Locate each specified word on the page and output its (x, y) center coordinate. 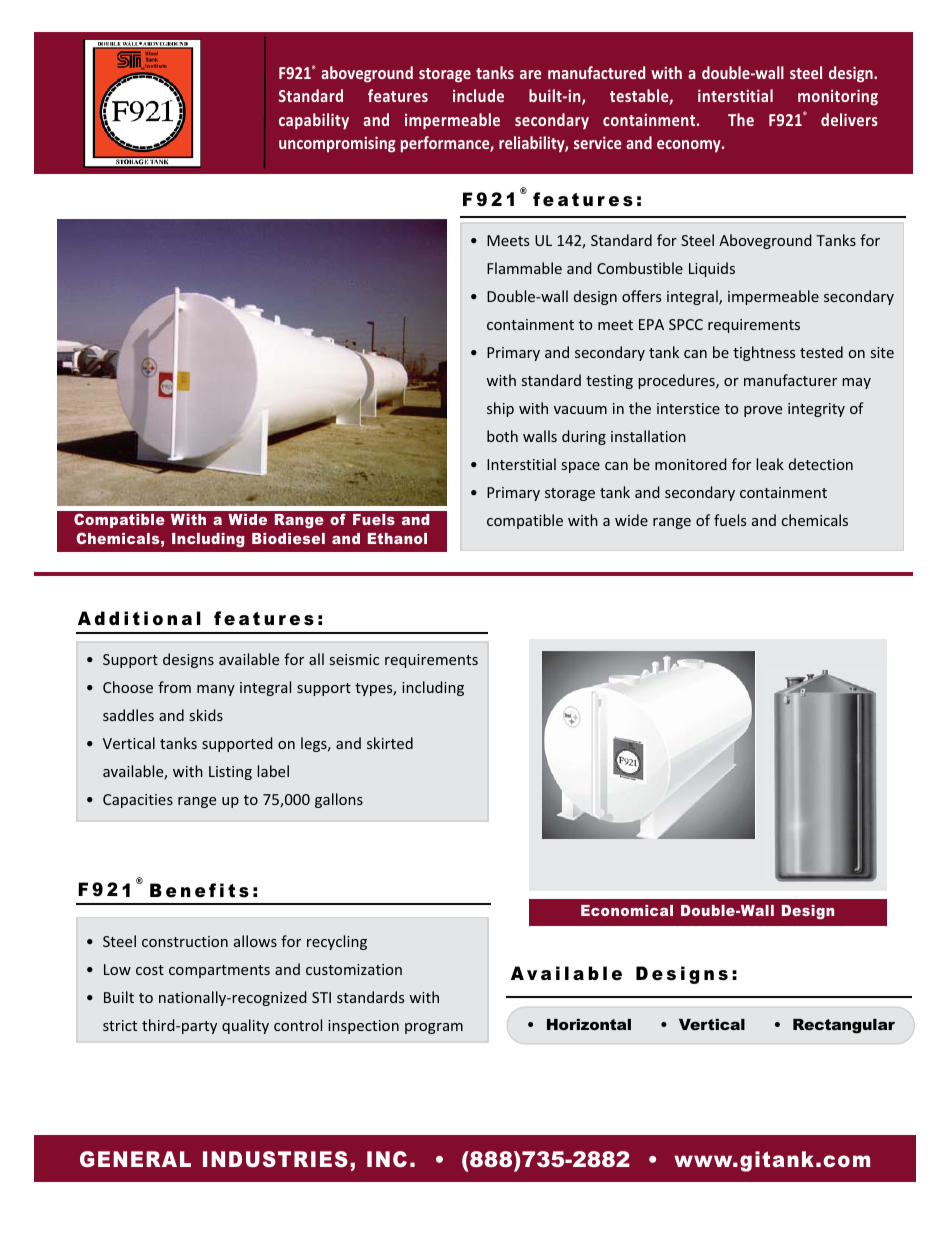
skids (206, 715)
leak (770, 464)
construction (185, 941)
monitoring (838, 97)
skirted (390, 743)
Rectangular (844, 1026)
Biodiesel (288, 538)
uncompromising (337, 144)
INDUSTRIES (275, 1159)
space (581, 467)
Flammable (524, 268)
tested (821, 352)
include (478, 95)
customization (354, 969)
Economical (627, 910)
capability (314, 121)
